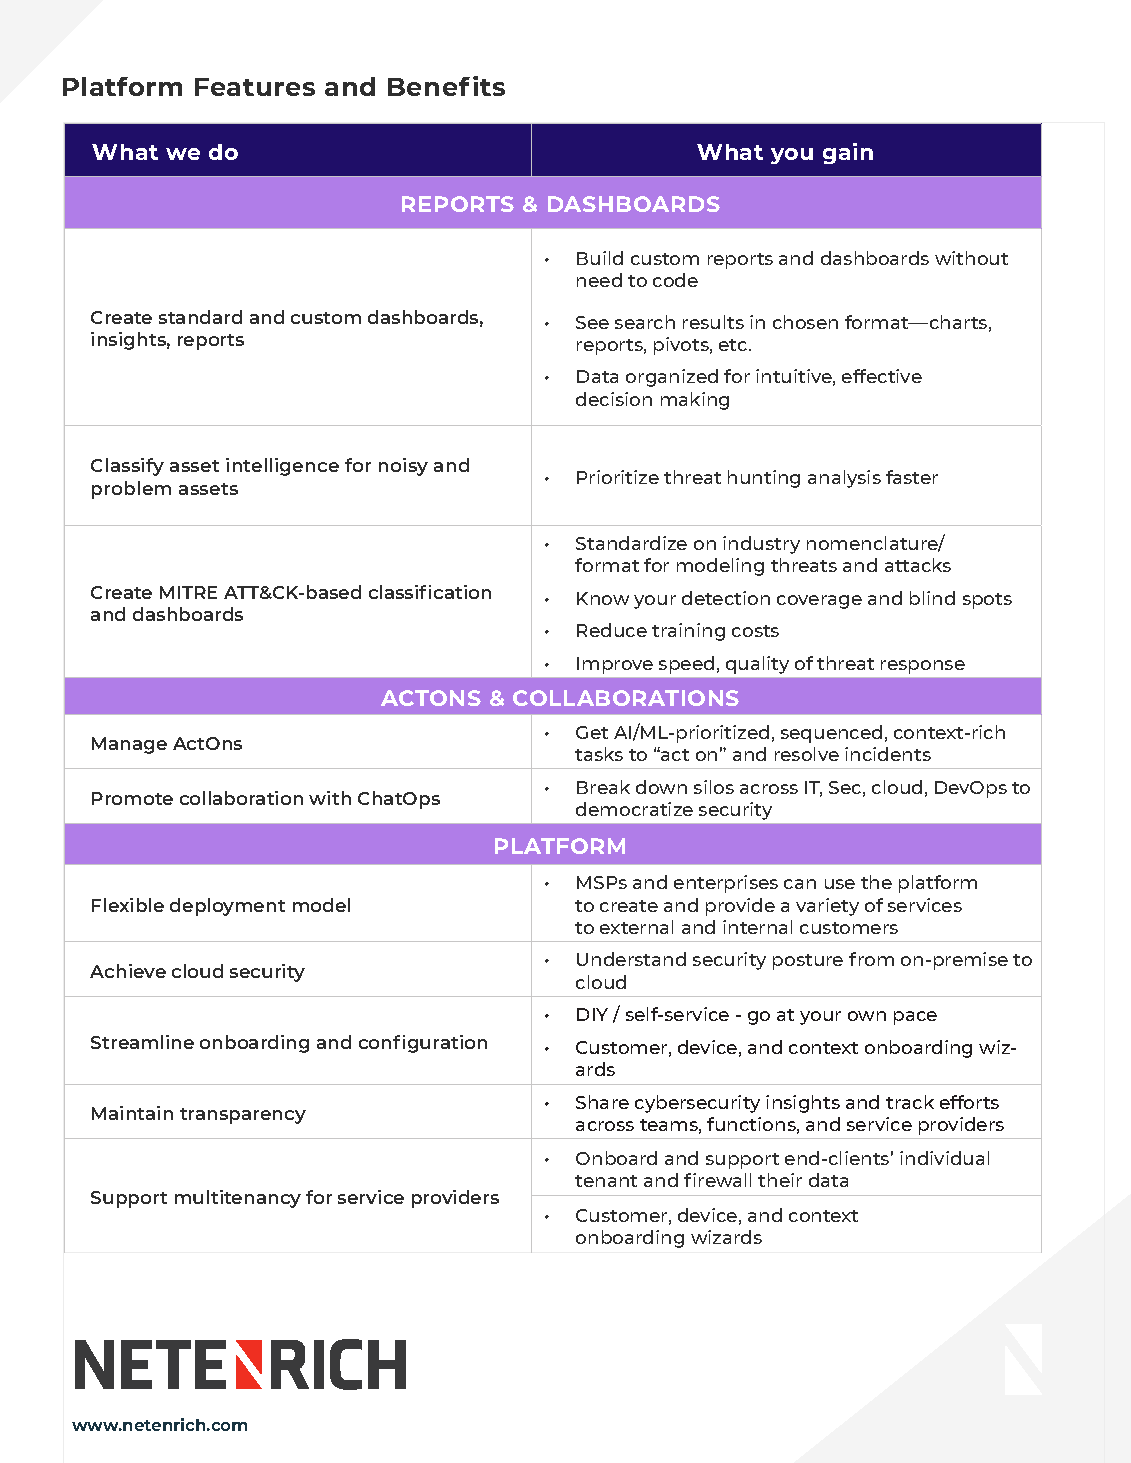 The width and height of the screenshot is (1131, 1463). I want to click on deployment, so click(227, 907).
